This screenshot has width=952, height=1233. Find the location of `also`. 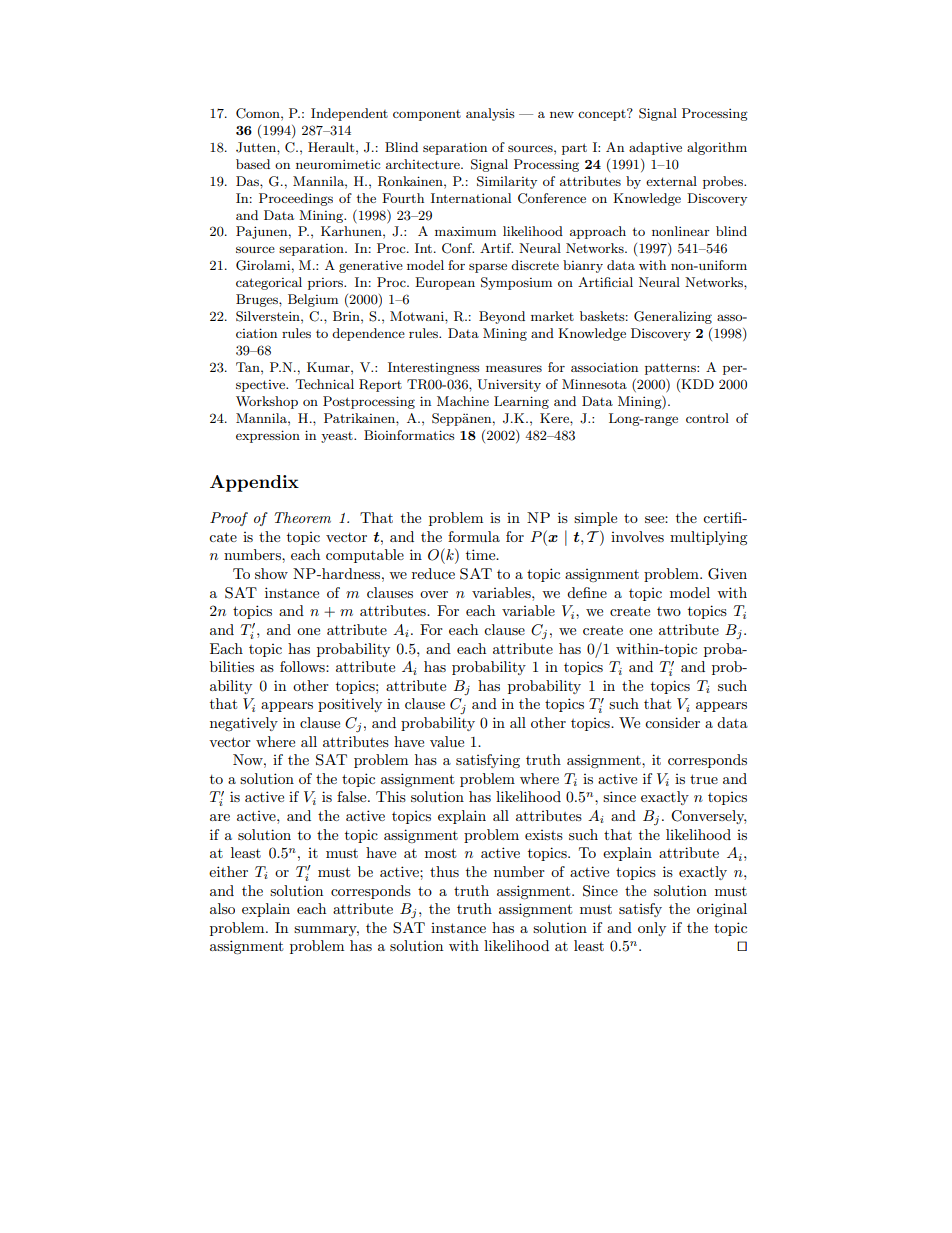

also is located at coordinates (222, 908).
